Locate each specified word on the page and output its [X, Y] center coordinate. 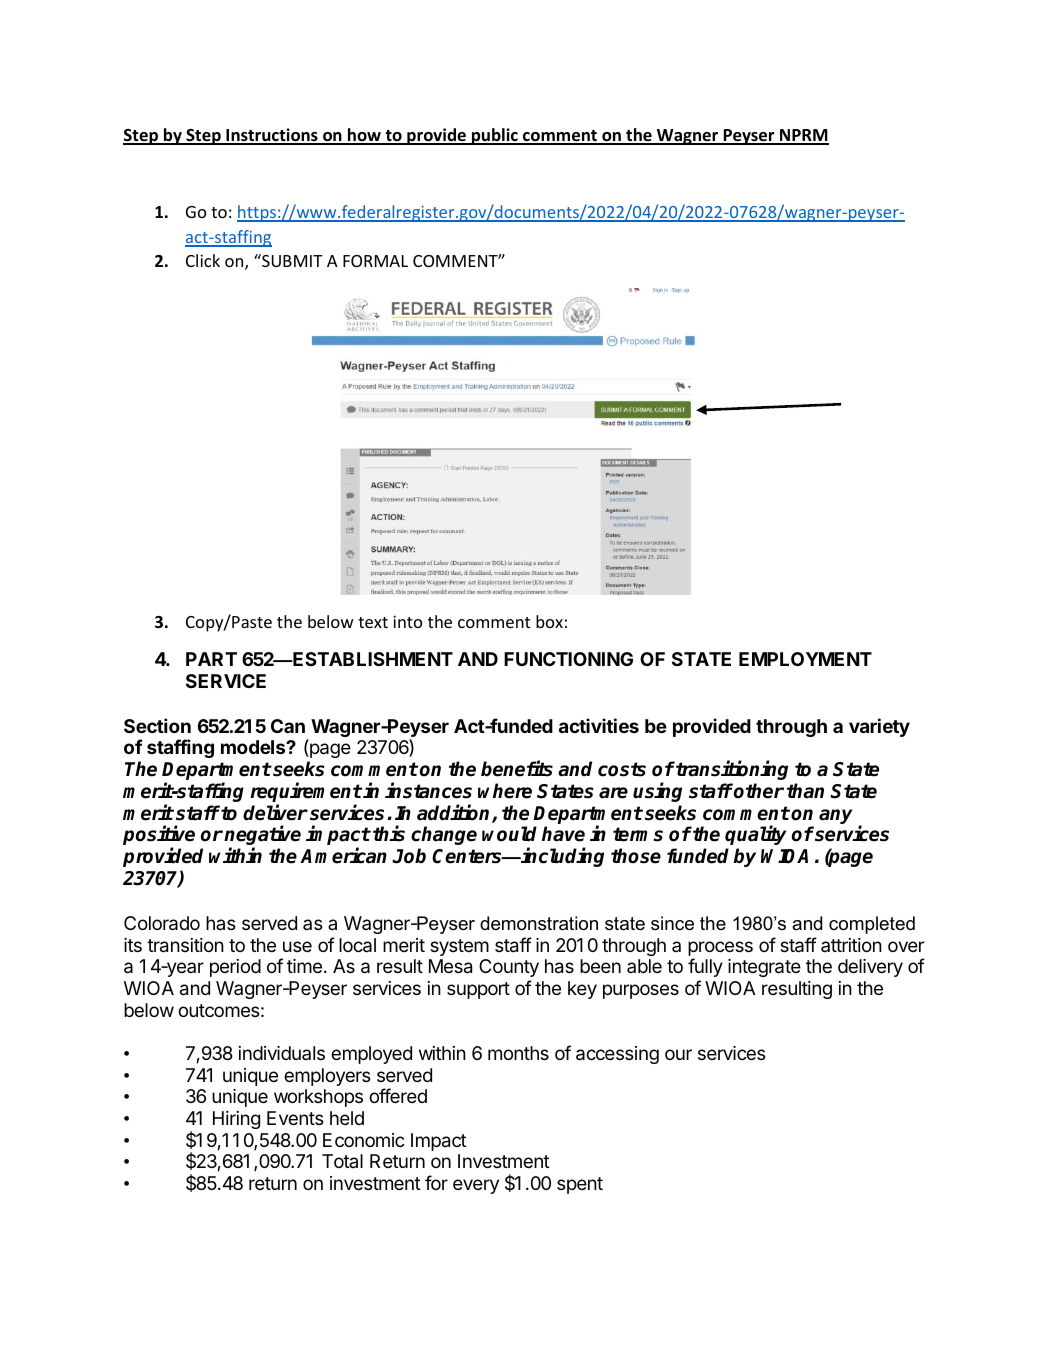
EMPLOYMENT [805, 659]
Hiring [236, 1120]
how [364, 136]
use [297, 946]
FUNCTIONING [568, 659]
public [495, 136]
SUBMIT [291, 260]
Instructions [272, 136]
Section [157, 725]
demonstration [539, 923]
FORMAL [375, 261]
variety [879, 727]
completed [872, 925]
